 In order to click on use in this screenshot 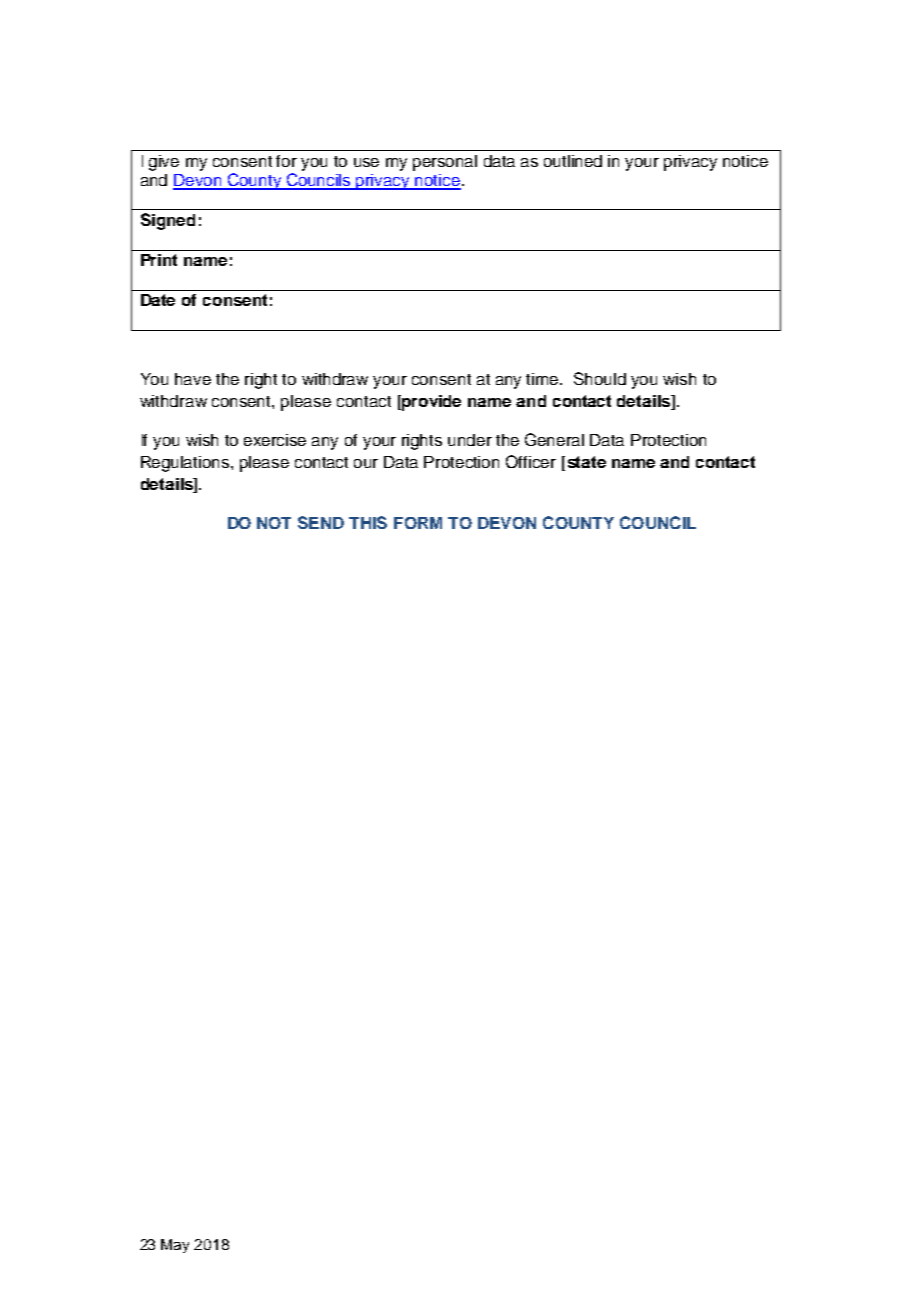, I will do `click(366, 162)`.
